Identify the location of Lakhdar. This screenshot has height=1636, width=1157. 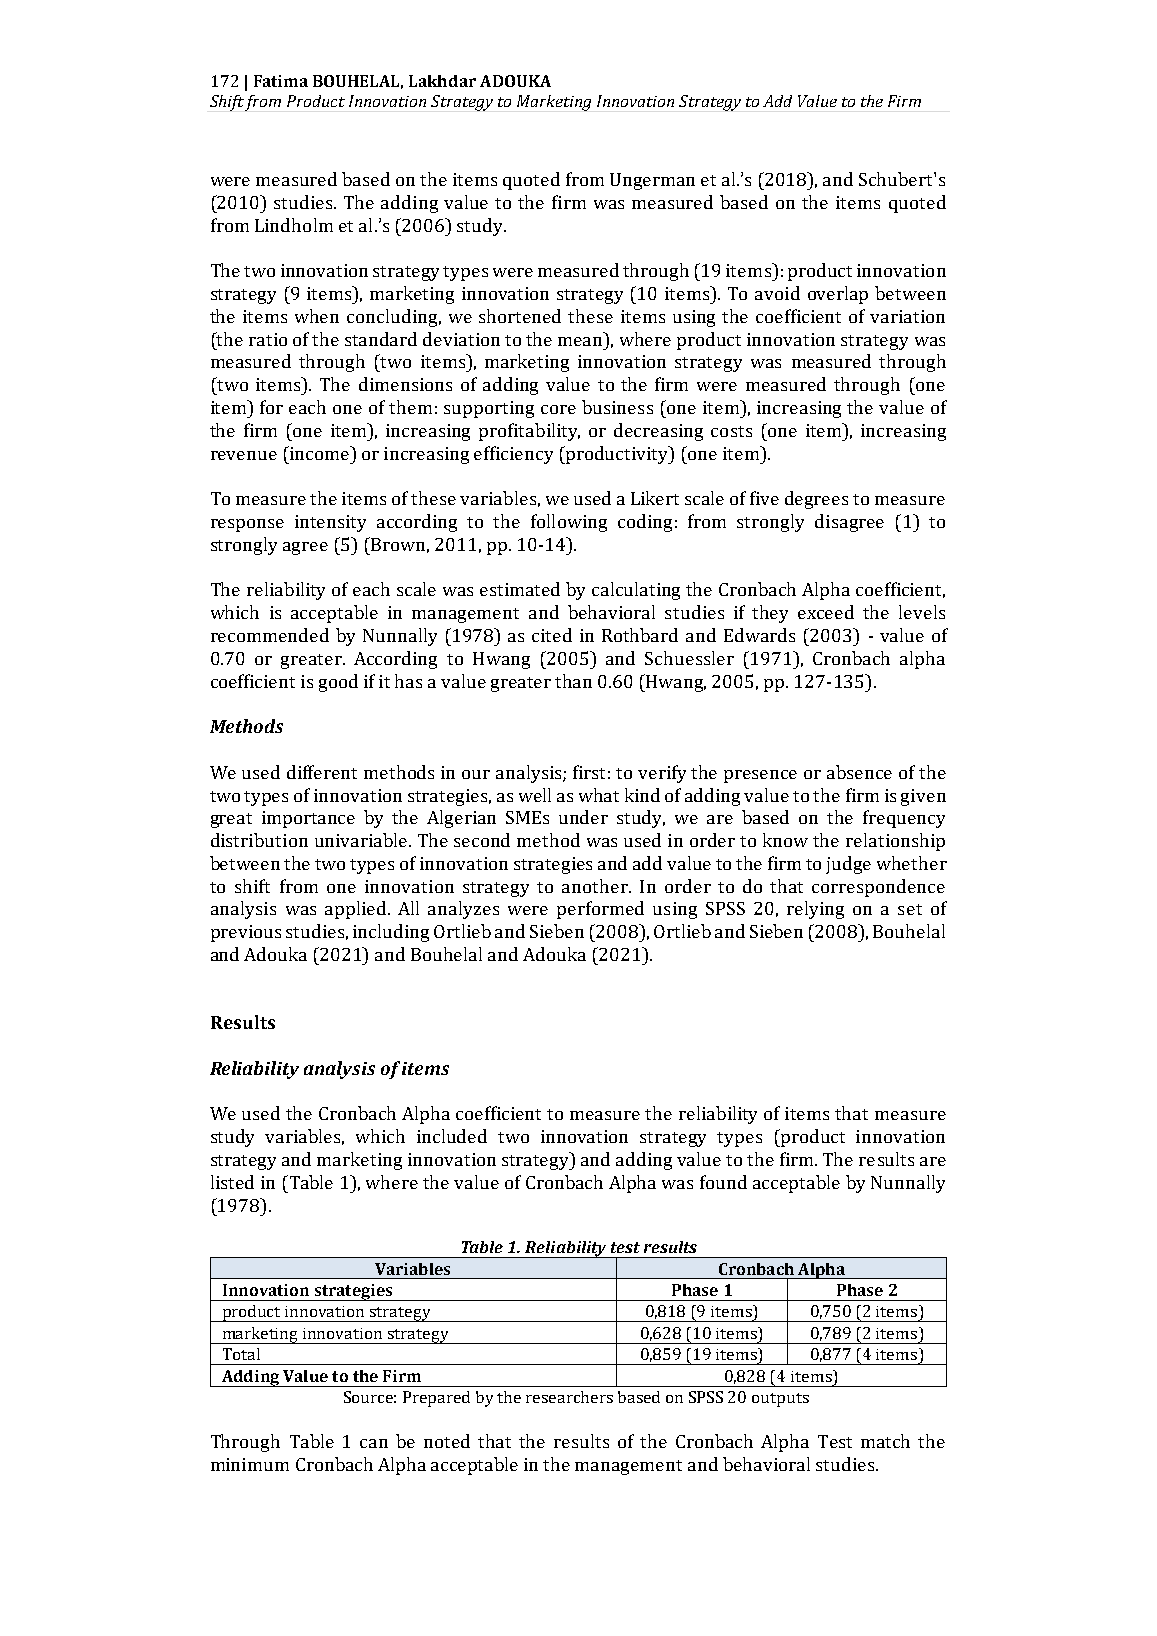
(442, 81).
